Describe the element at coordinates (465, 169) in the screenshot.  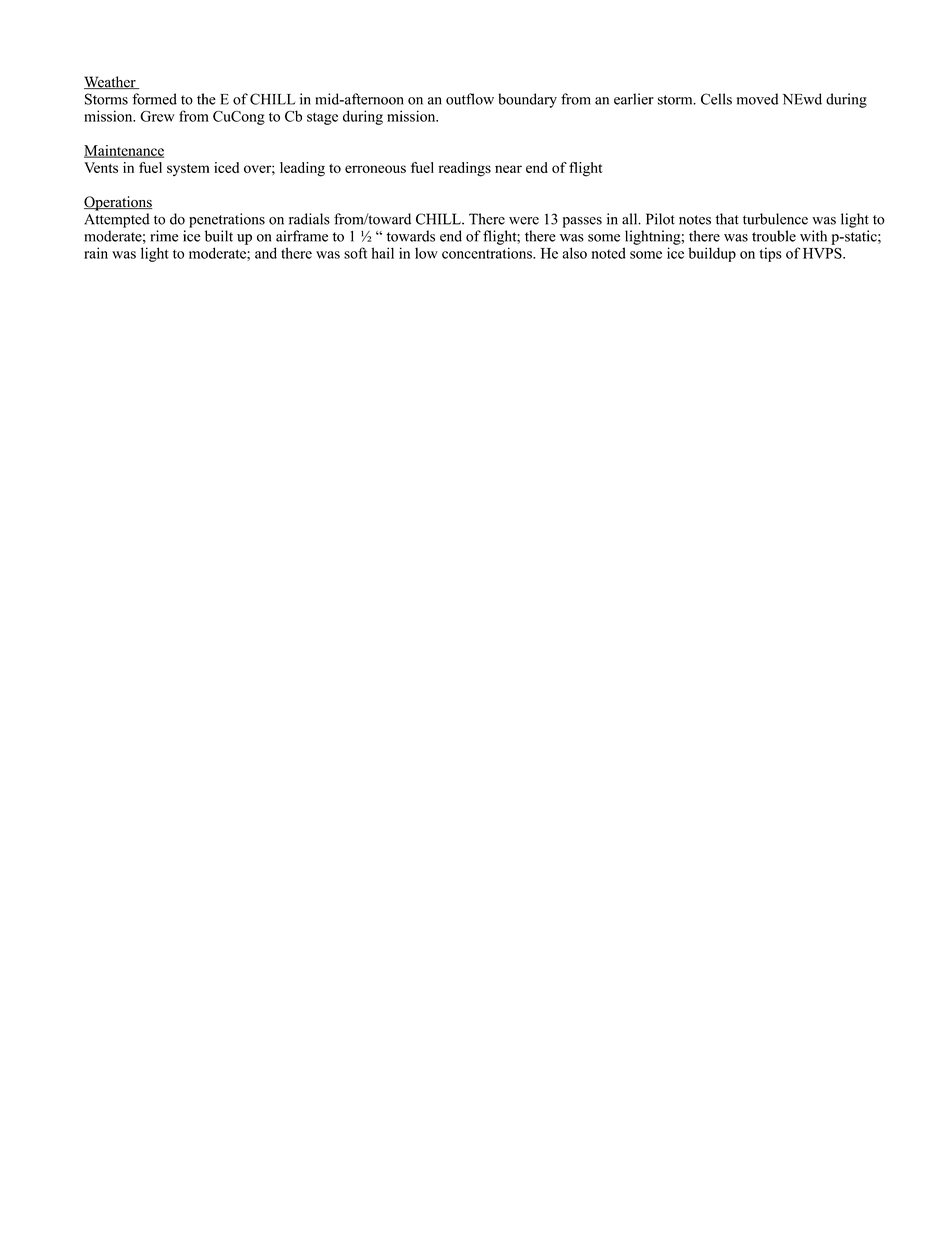
I see `readings` at that location.
